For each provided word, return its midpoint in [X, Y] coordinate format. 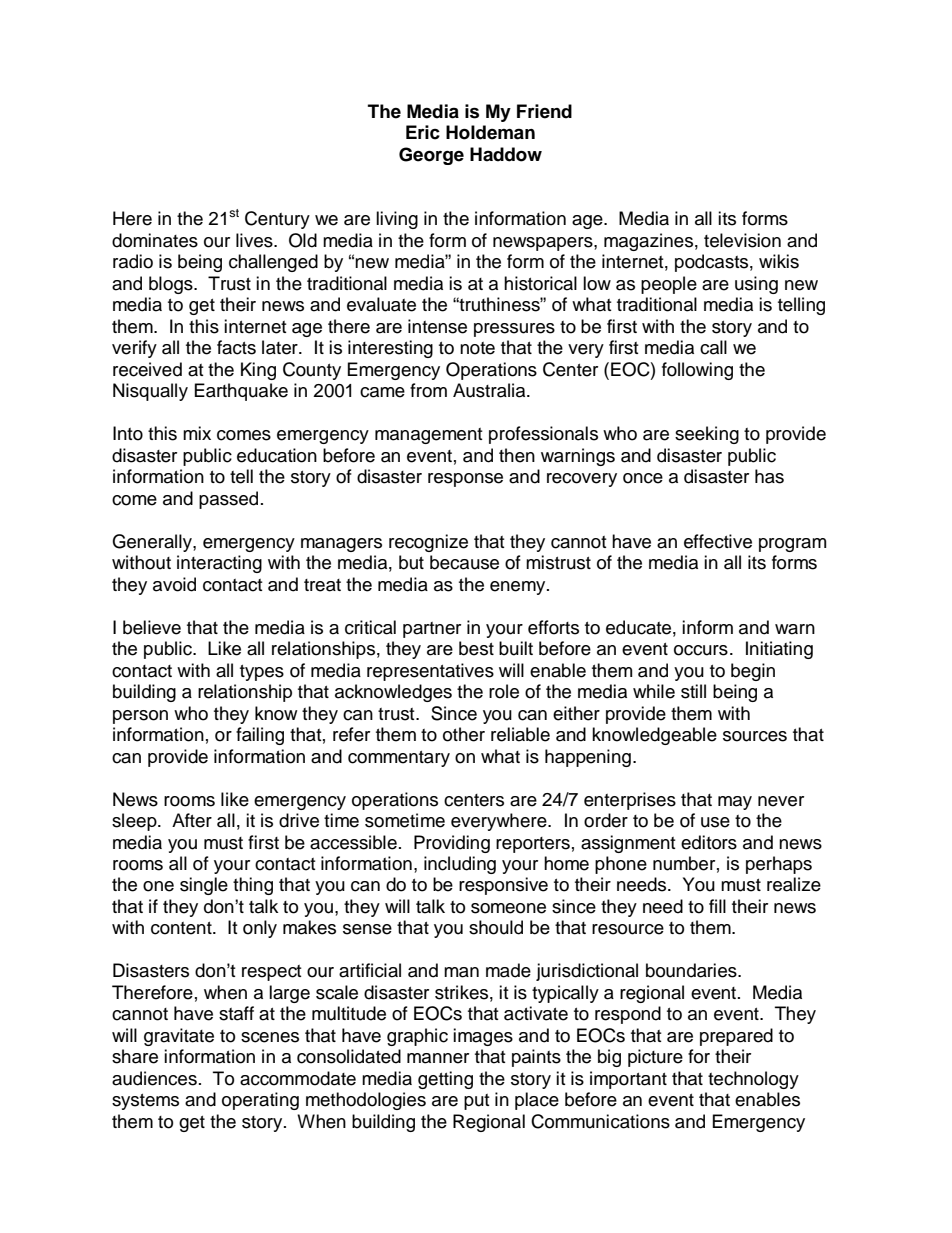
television [742, 240]
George [431, 156]
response [465, 480]
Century [277, 220]
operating [260, 1101]
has [769, 476]
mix [197, 433]
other [464, 734]
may [735, 803]
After [192, 820]
